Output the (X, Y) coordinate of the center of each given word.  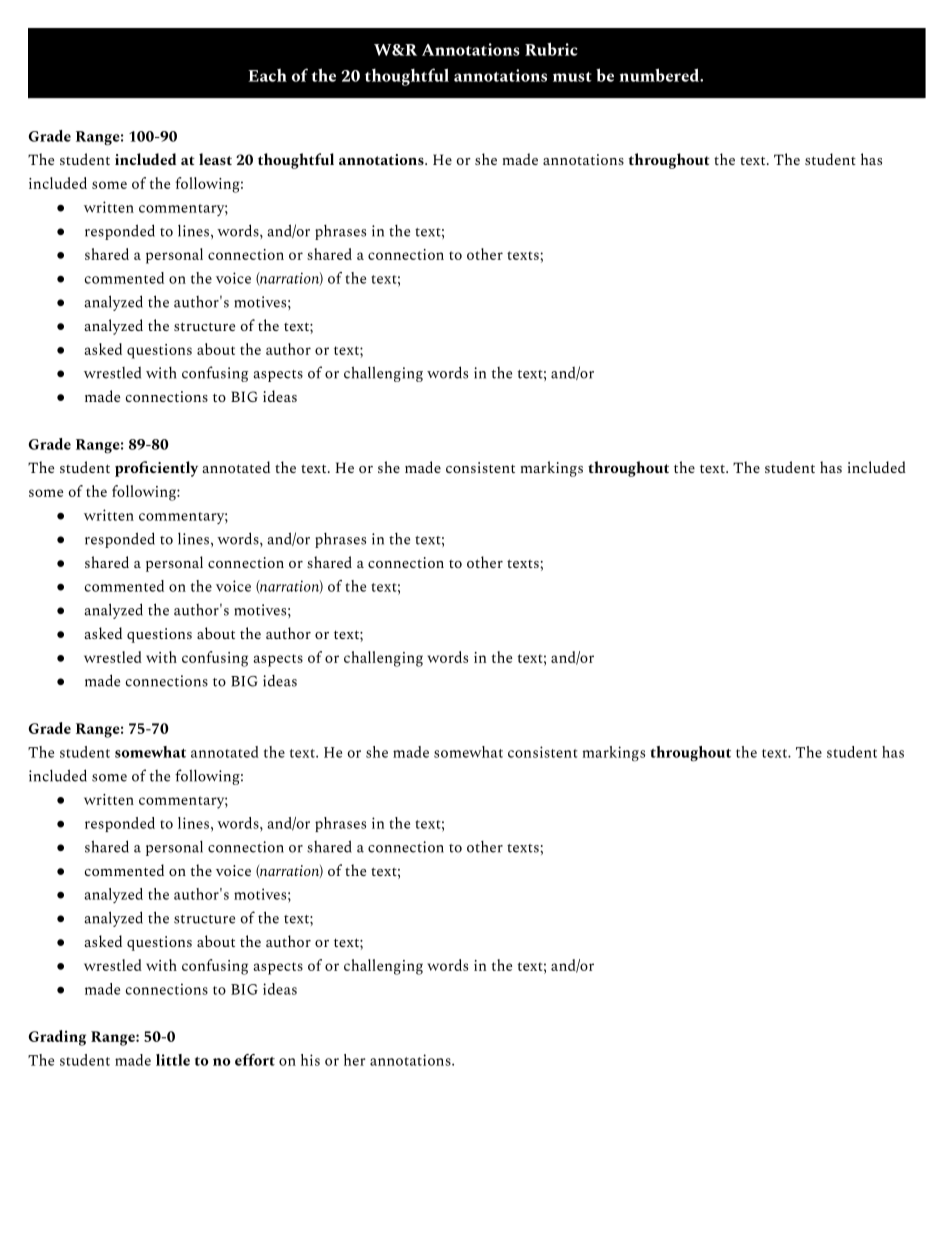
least (215, 159)
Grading (57, 1038)
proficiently (156, 469)
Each (267, 75)
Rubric (551, 49)
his (310, 1060)
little (173, 1060)
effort (255, 1060)
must (572, 77)
